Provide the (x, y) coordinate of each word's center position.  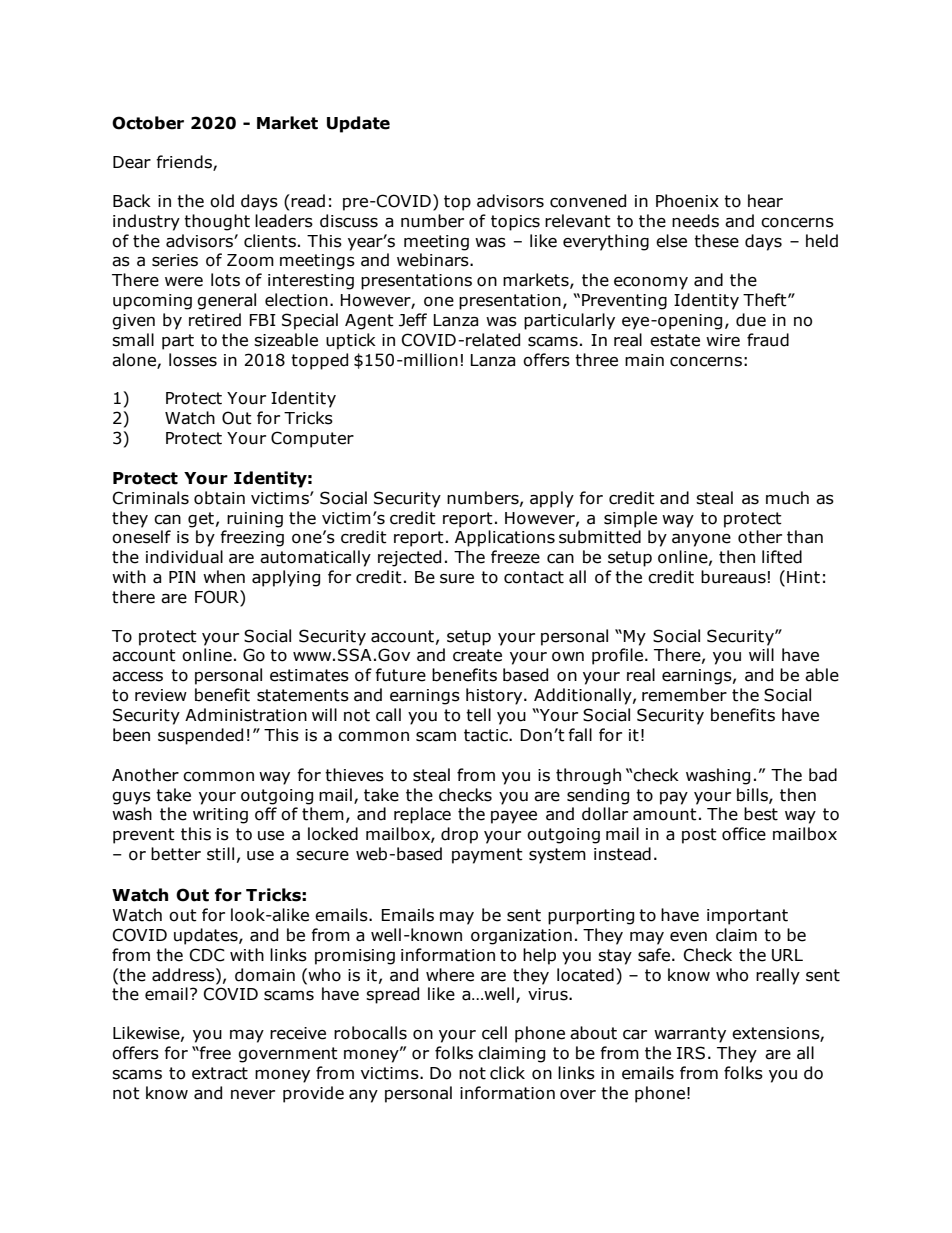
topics (515, 223)
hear (765, 201)
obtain (219, 498)
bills (753, 795)
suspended (200, 736)
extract (220, 1073)
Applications (505, 538)
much (787, 498)
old (222, 201)
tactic (487, 735)
